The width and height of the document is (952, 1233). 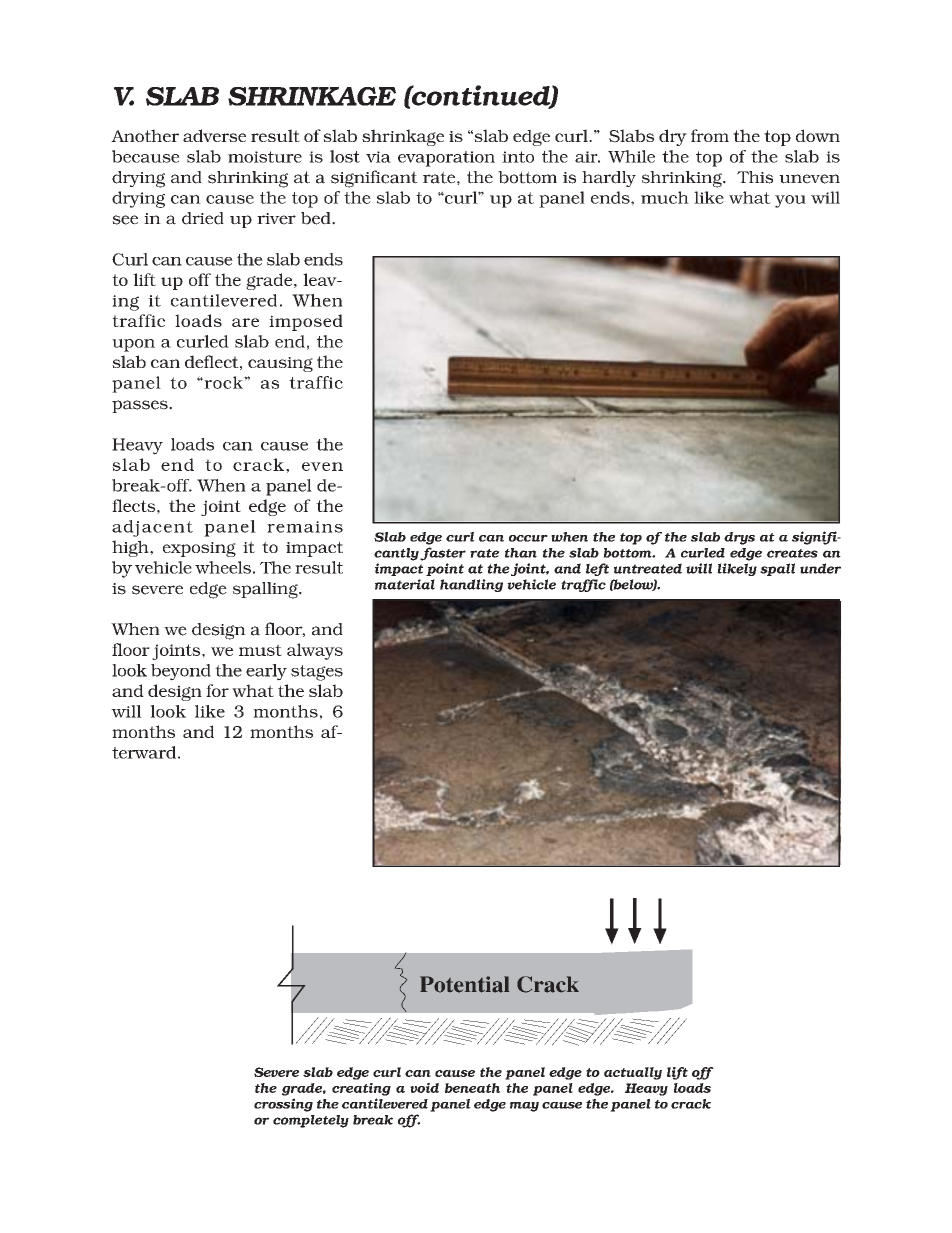 I want to click on adverse, so click(x=214, y=135).
